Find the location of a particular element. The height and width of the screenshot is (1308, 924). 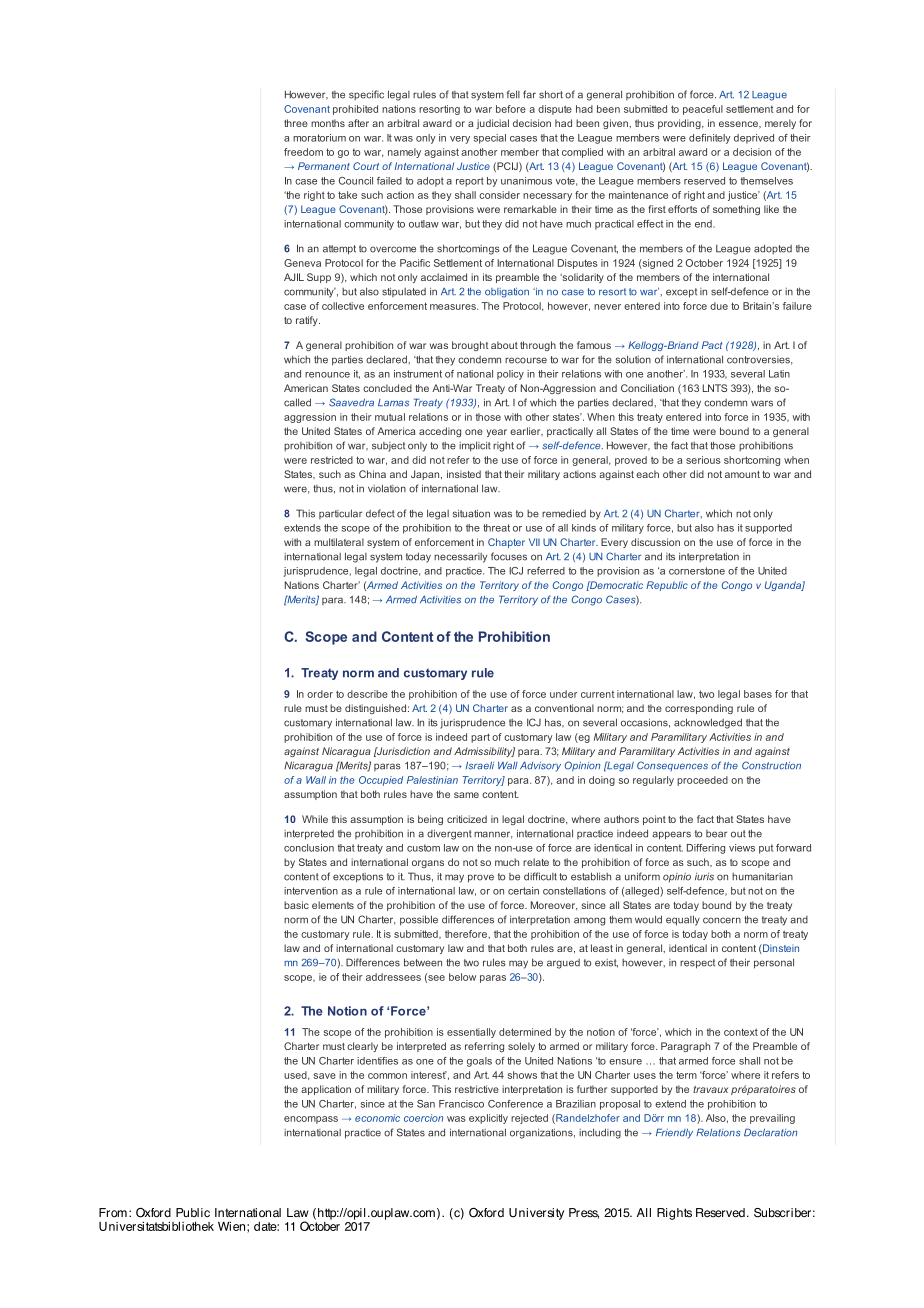

definitely is located at coordinates (710, 139).
